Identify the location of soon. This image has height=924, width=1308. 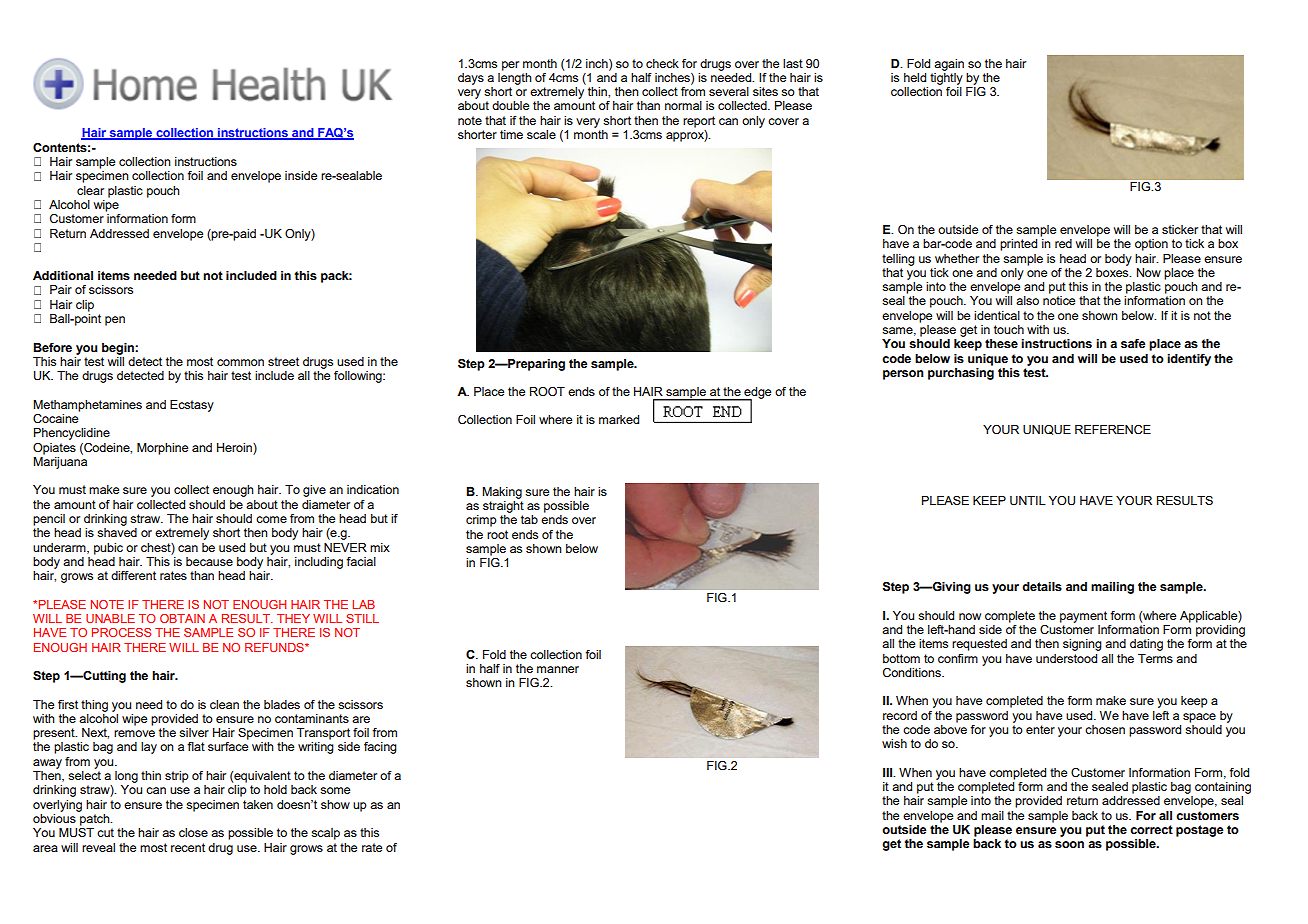
(1069, 845).
